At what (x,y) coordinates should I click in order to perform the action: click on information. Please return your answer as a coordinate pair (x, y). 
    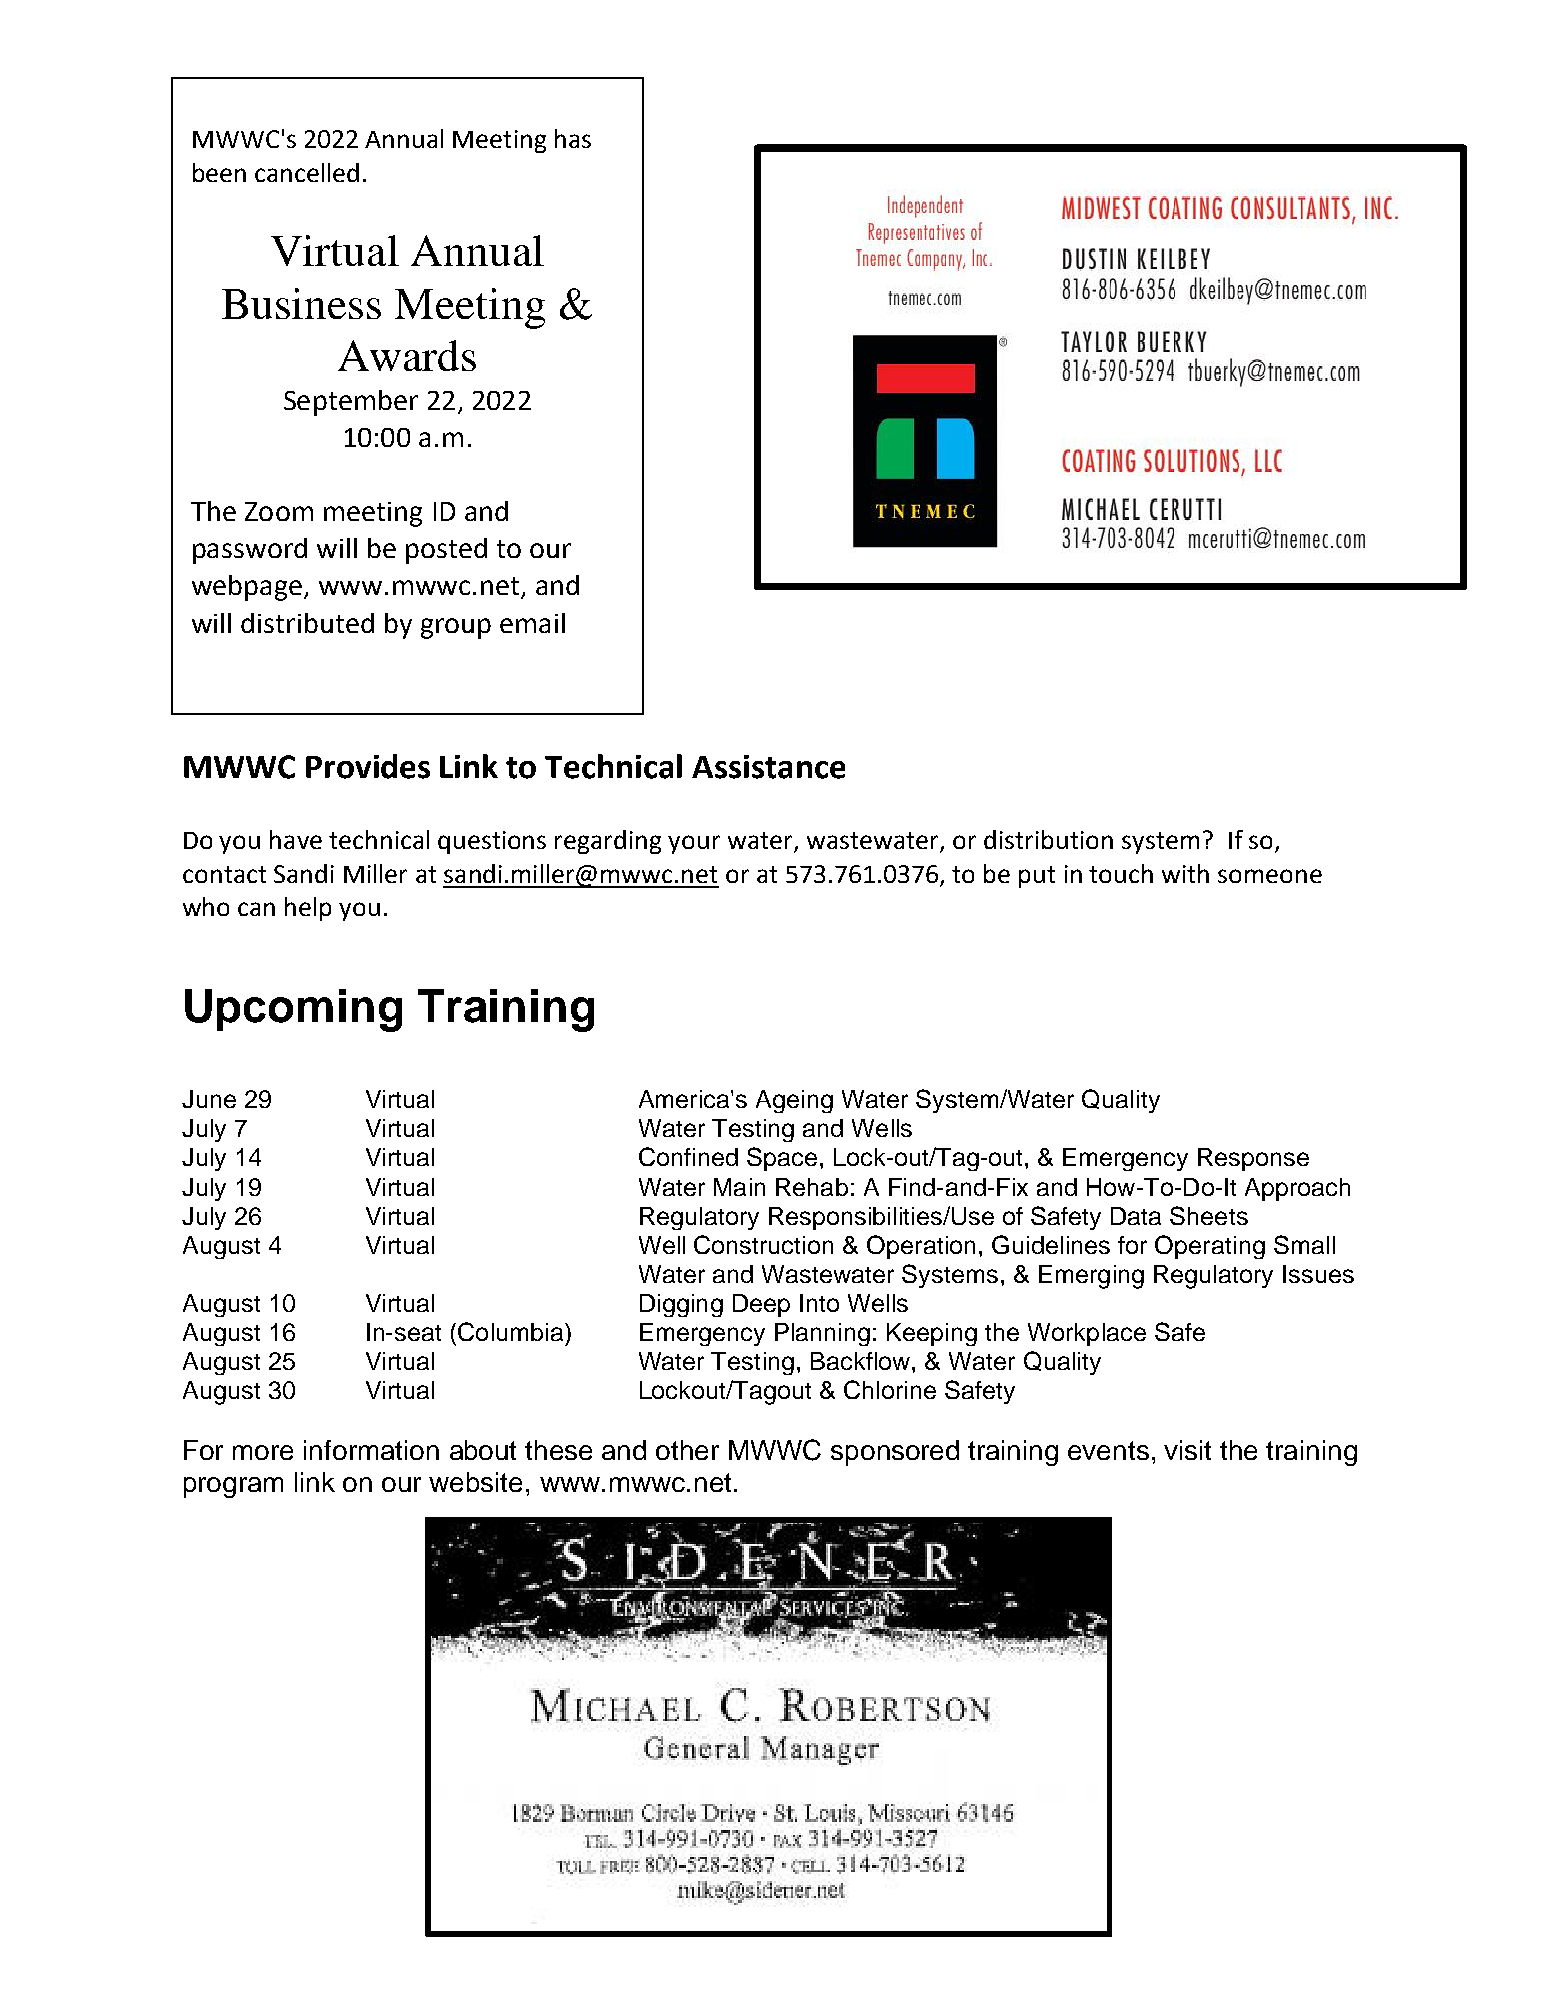
    Looking at the image, I should click on (371, 1450).
